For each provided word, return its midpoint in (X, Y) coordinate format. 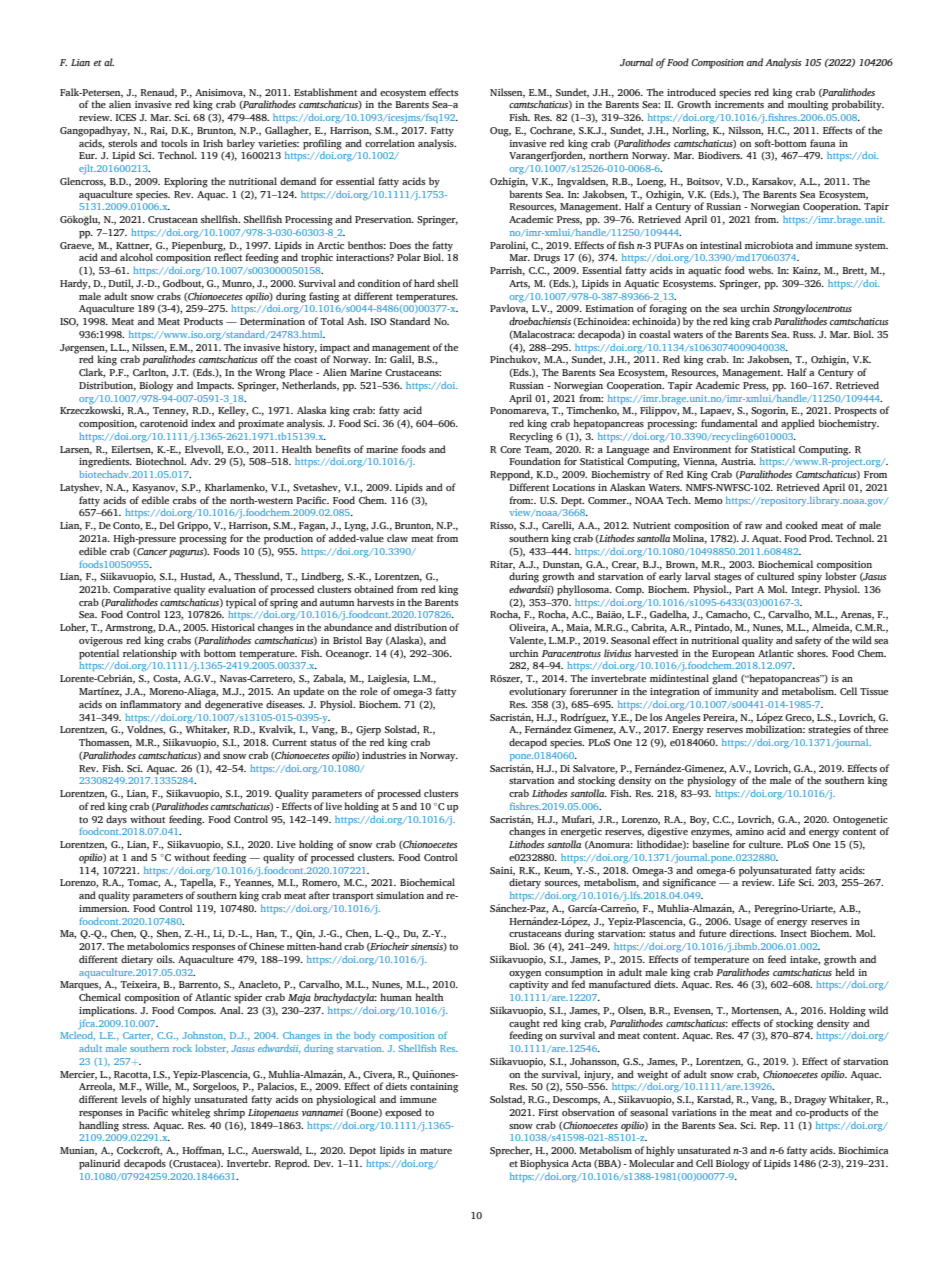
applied (798, 424)
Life (786, 882)
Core (510, 449)
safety (808, 641)
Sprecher (511, 1151)
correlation (390, 143)
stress (135, 1126)
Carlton (150, 373)
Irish (213, 143)
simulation (400, 895)
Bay (374, 642)
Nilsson (745, 131)
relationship (150, 654)
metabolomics (158, 946)
